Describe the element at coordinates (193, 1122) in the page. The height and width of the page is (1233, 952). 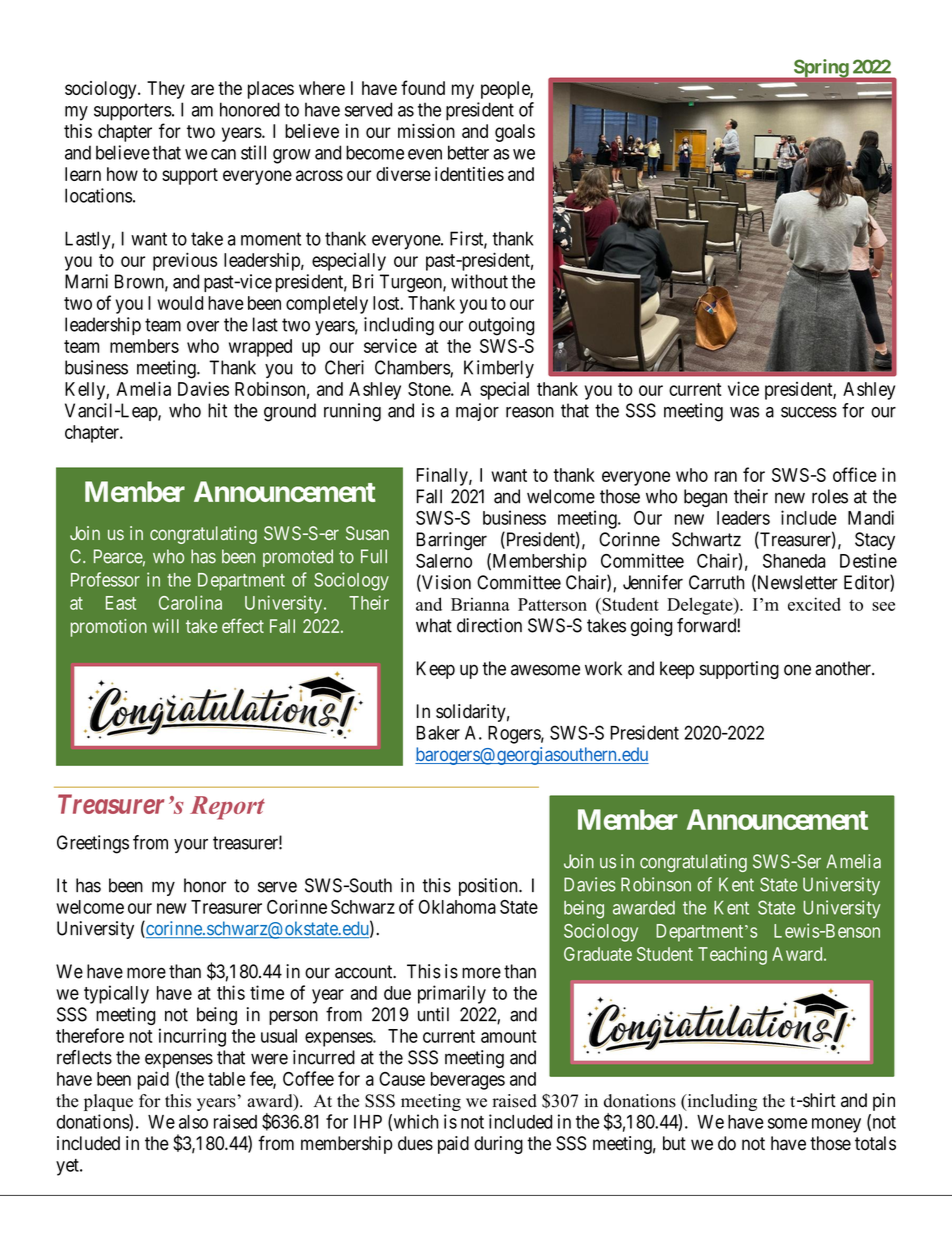
I see `also` at that location.
